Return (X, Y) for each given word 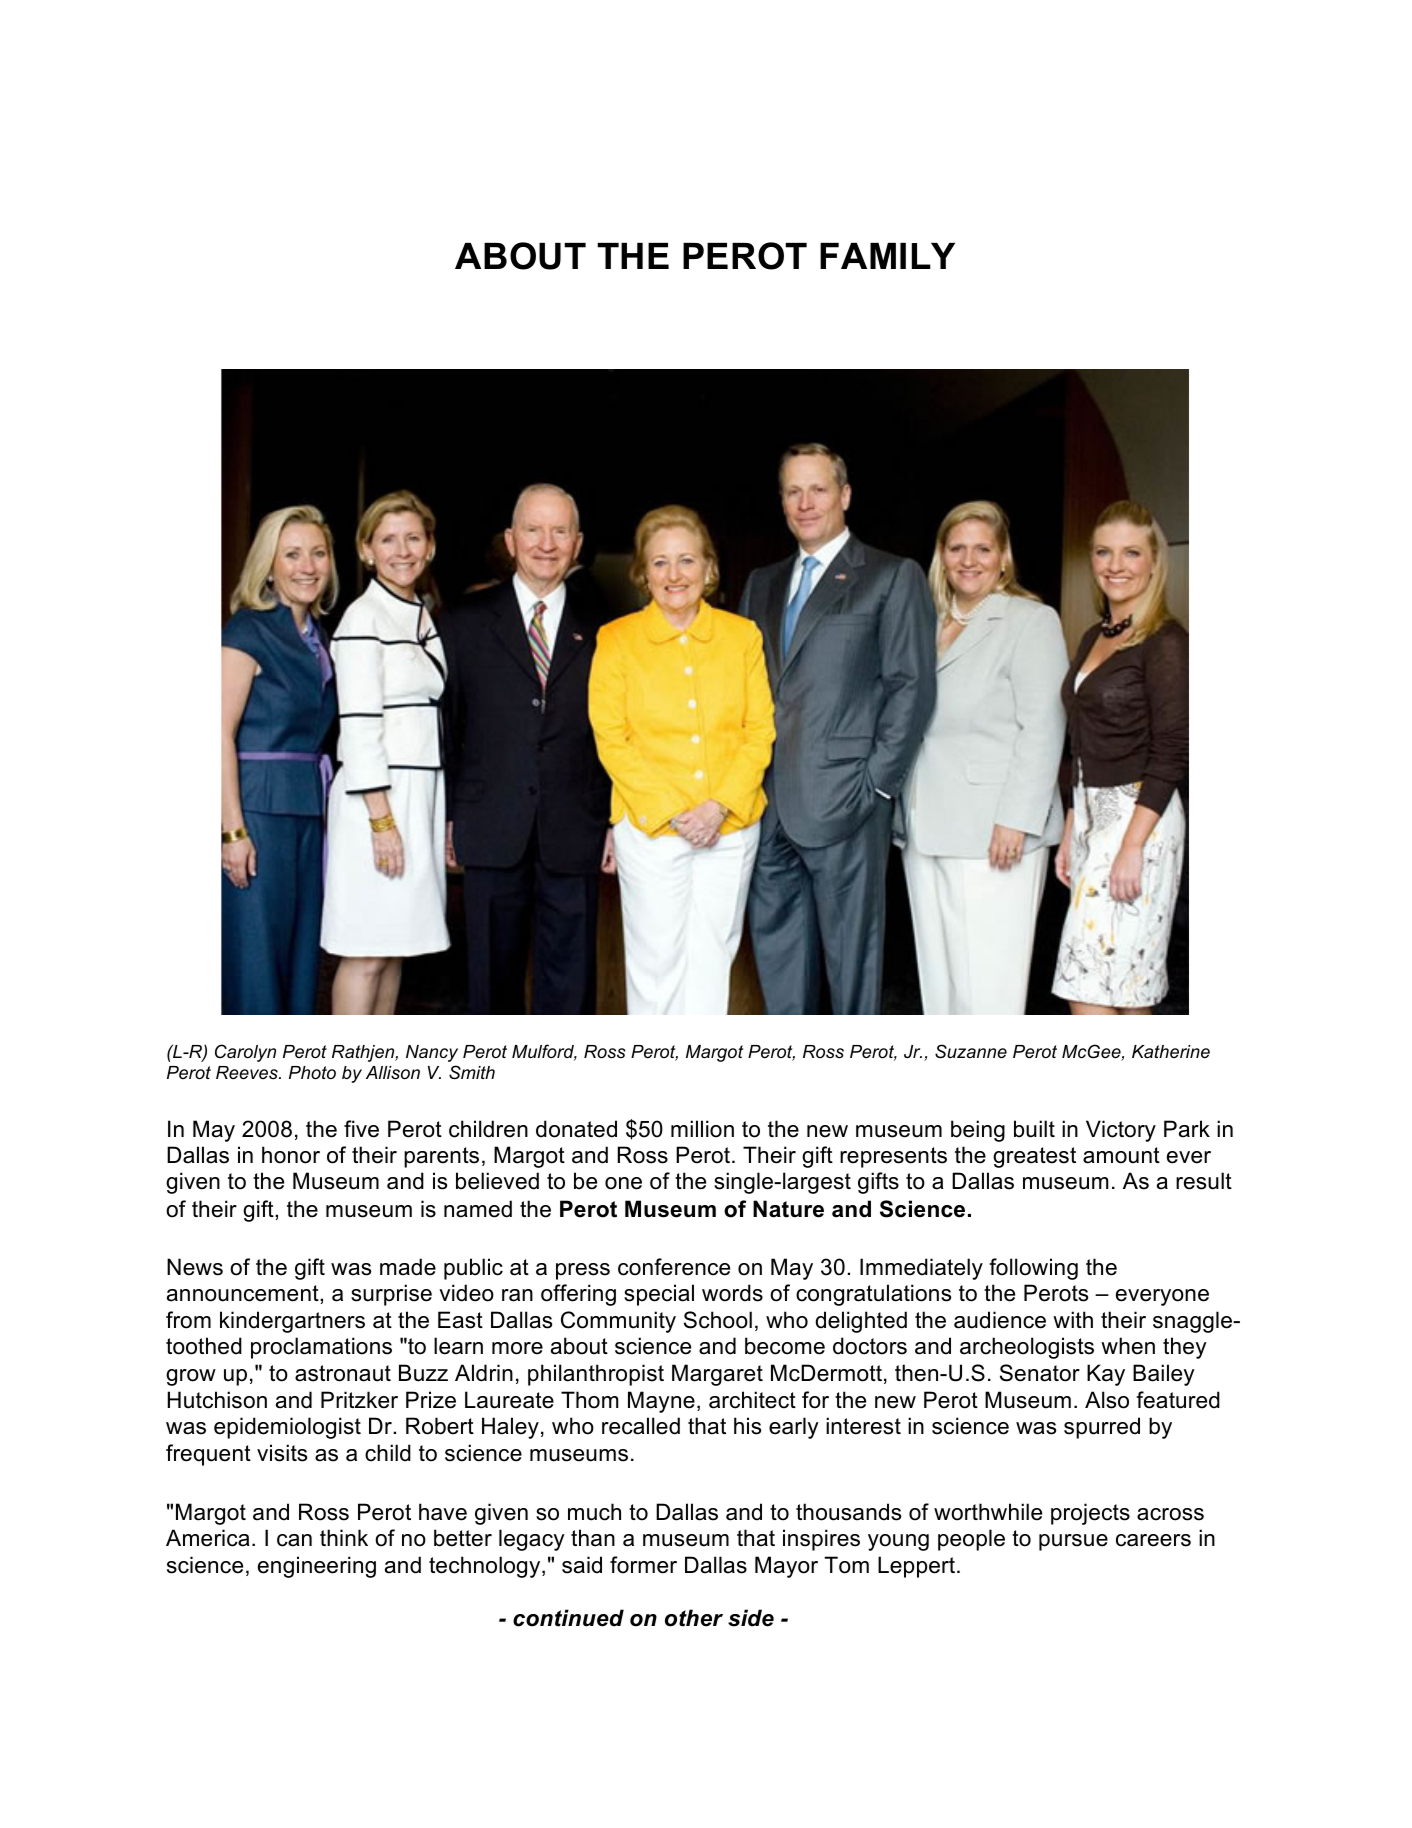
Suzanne (971, 1051)
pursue (1073, 1542)
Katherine (1171, 1051)
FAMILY (887, 256)
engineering (317, 1567)
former (643, 1565)
